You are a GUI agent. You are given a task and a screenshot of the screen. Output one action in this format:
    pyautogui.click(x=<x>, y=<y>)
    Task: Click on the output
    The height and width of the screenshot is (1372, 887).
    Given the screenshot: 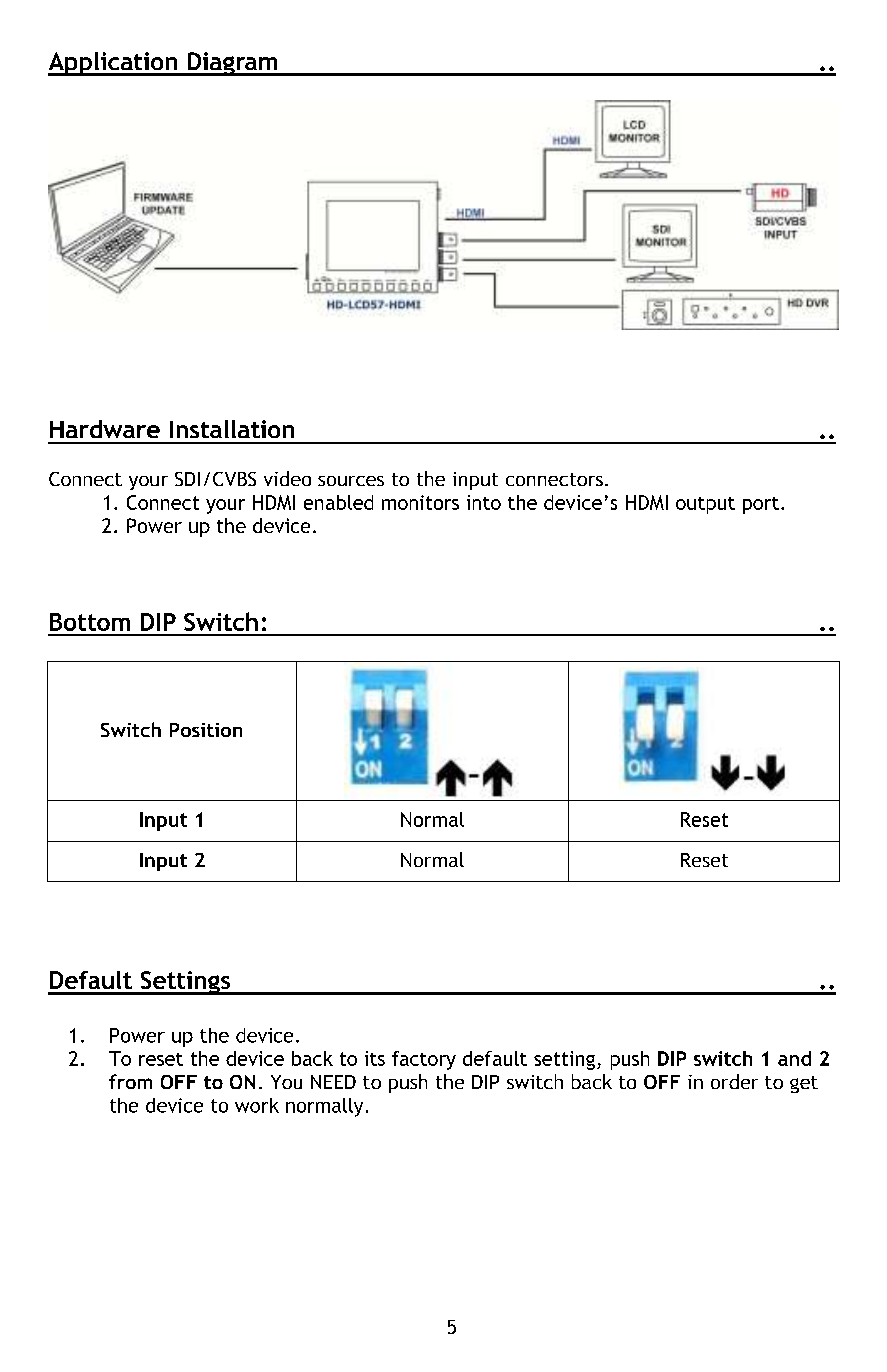 What is the action you would take?
    pyautogui.click(x=705, y=505)
